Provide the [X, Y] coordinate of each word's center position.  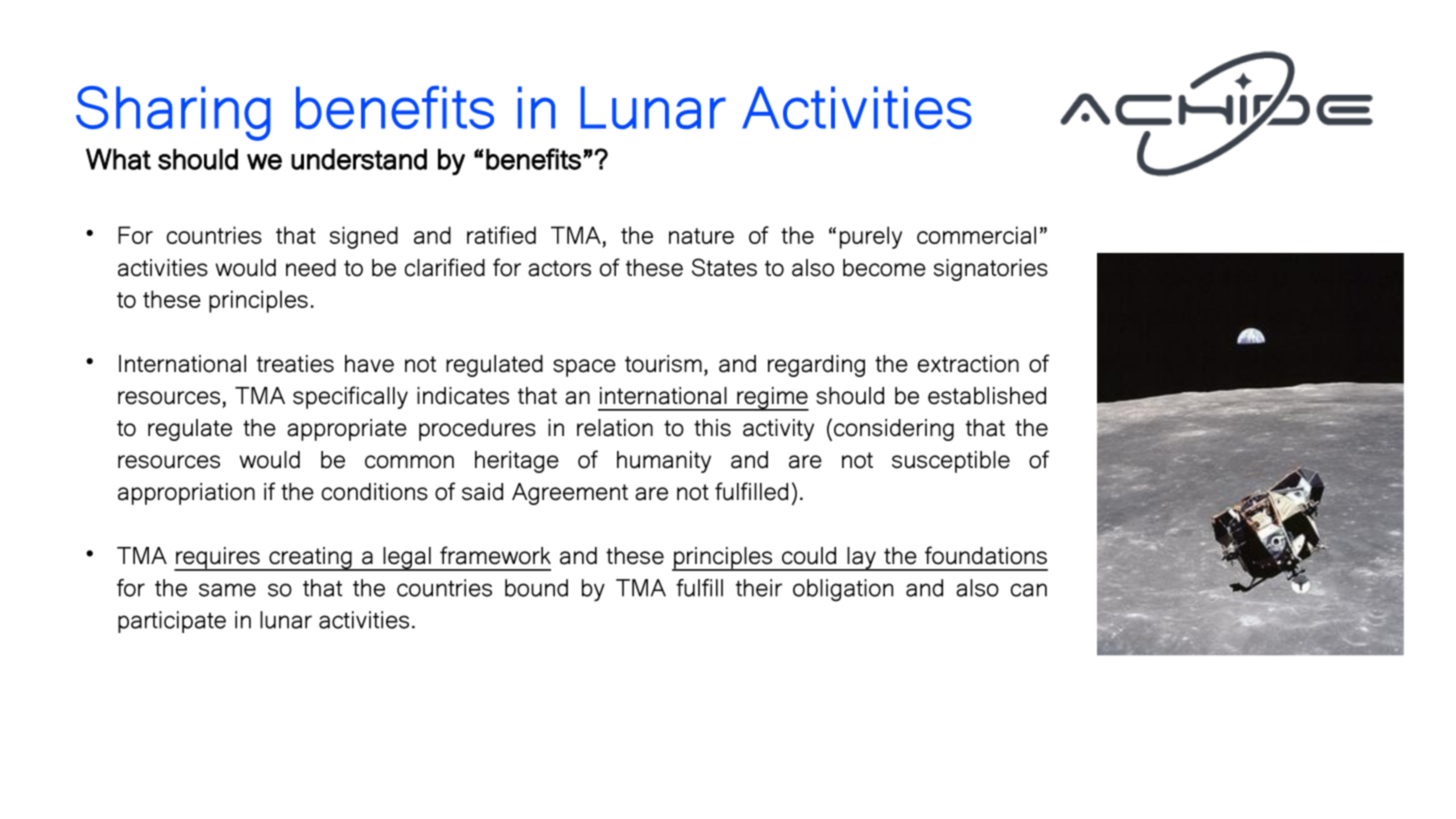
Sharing [173, 113]
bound [536, 588]
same [227, 590]
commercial [976, 235]
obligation [843, 590]
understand [359, 159]
